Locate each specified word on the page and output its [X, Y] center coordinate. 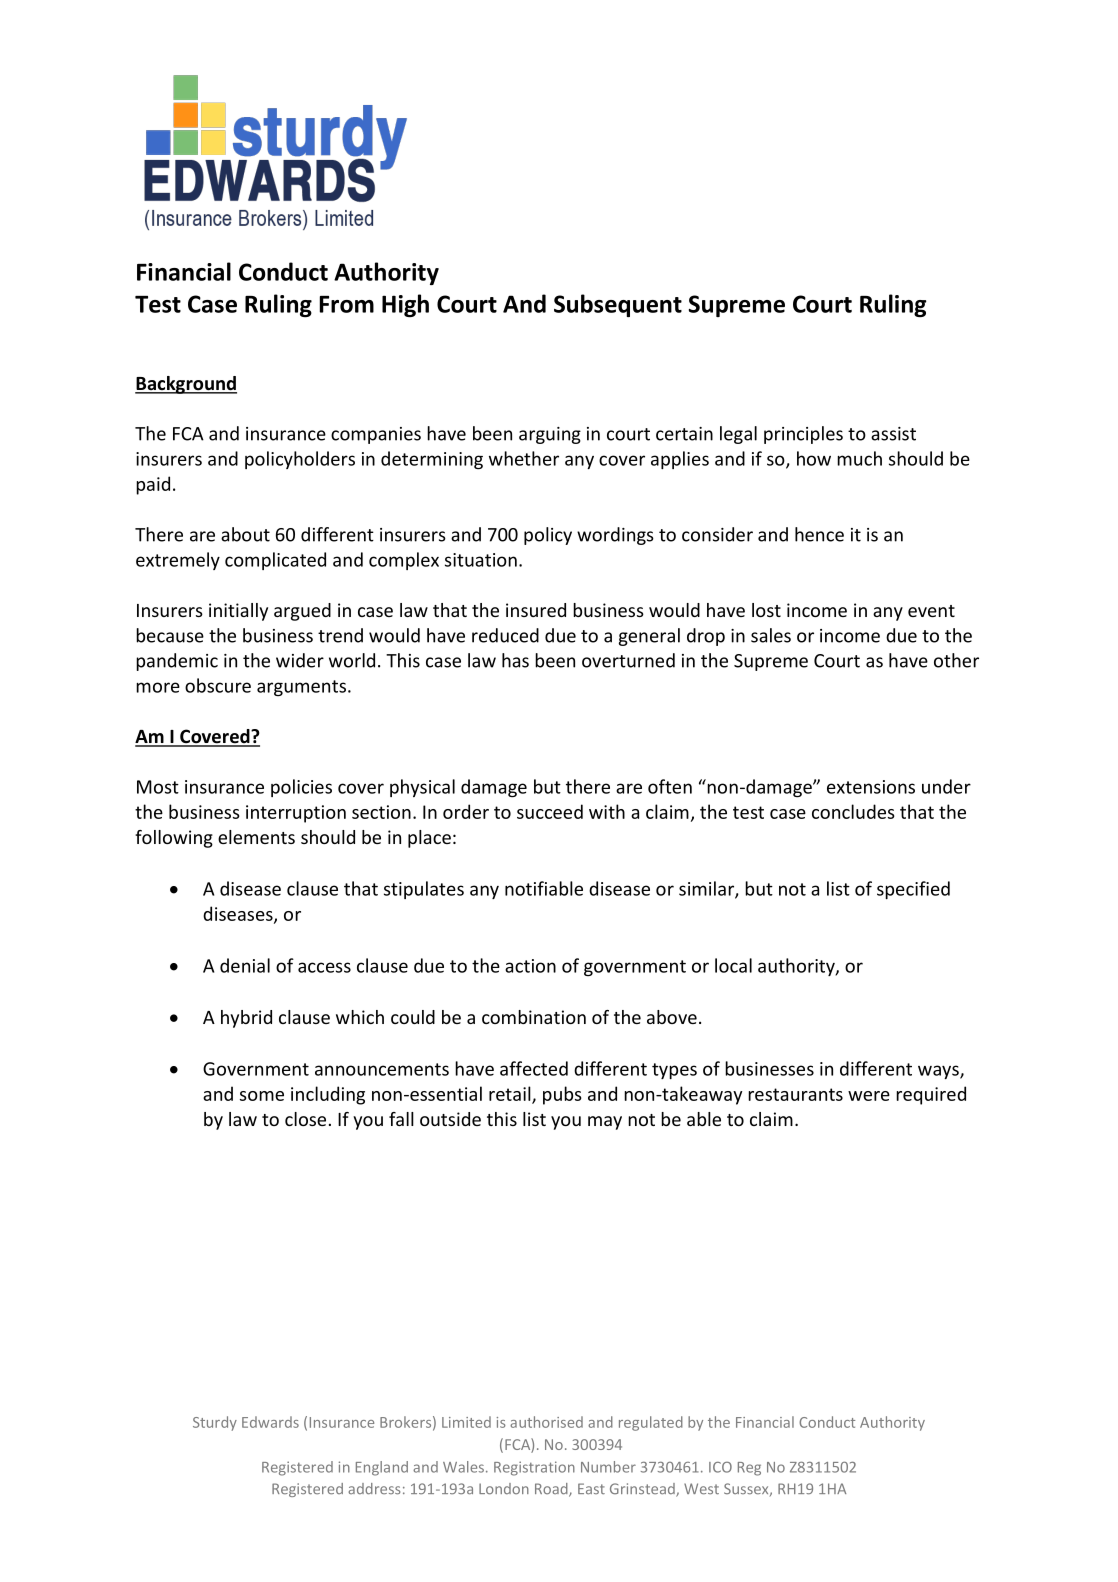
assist [893, 434]
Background [186, 385]
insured [536, 610]
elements [256, 837]
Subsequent [618, 305]
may [605, 1123]
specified [913, 890]
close [305, 1119]
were [869, 1096]
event [931, 611]
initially [238, 612]
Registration [534, 1468]
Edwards [270, 1422]
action [530, 966]
